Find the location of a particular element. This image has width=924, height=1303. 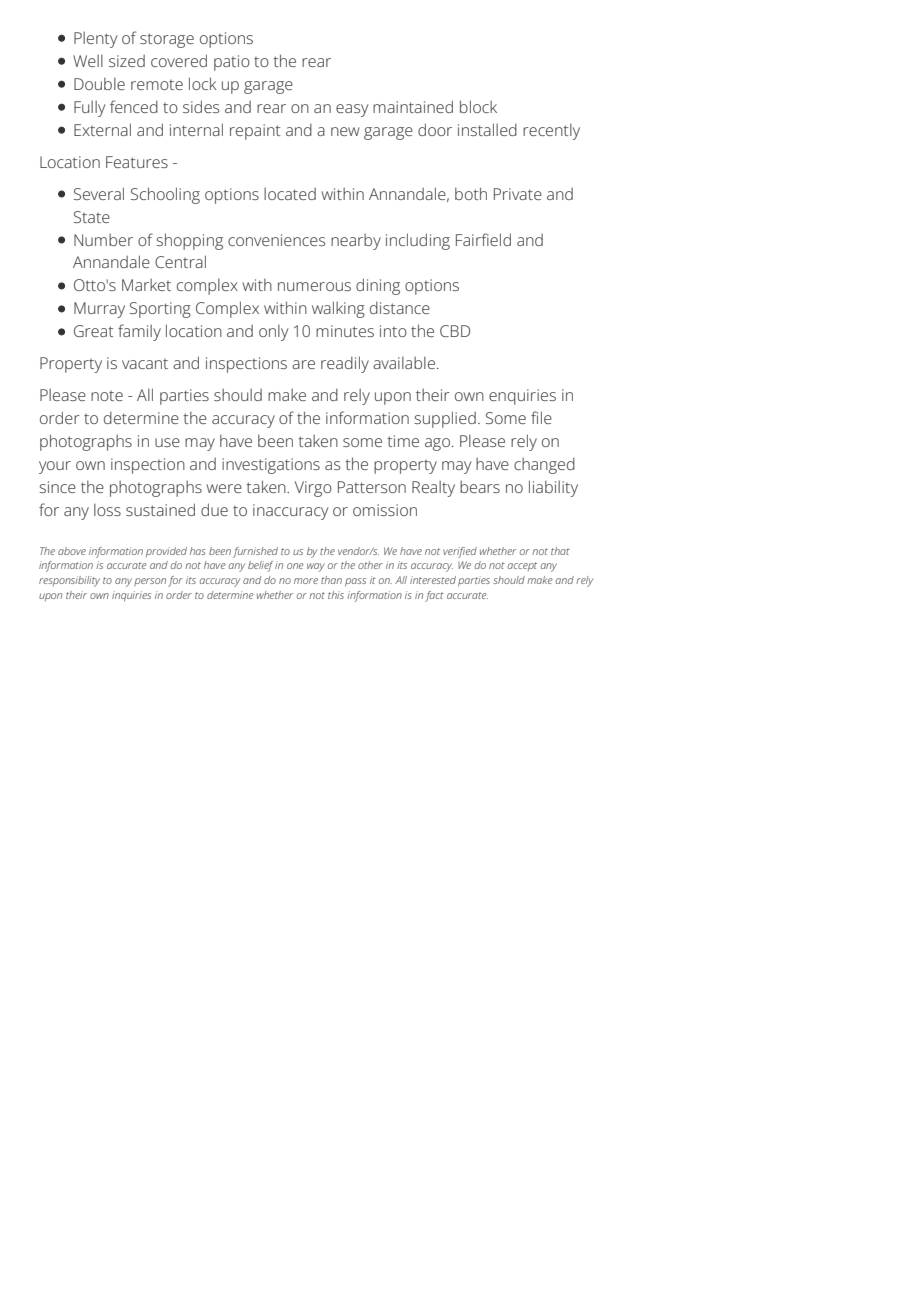

sized is located at coordinates (127, 61).
